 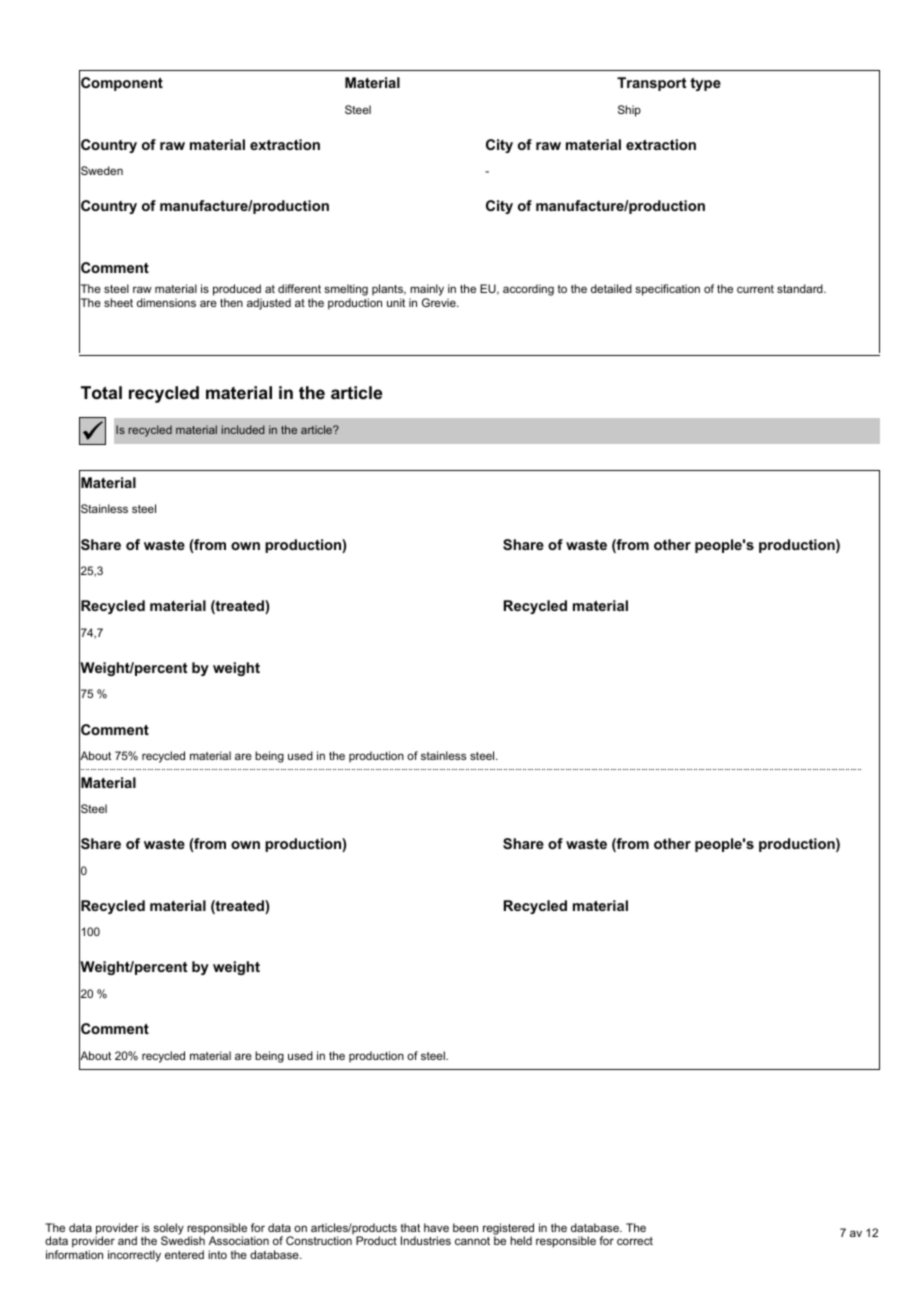 I want to click on mainly, so click(x=426, y=291).
